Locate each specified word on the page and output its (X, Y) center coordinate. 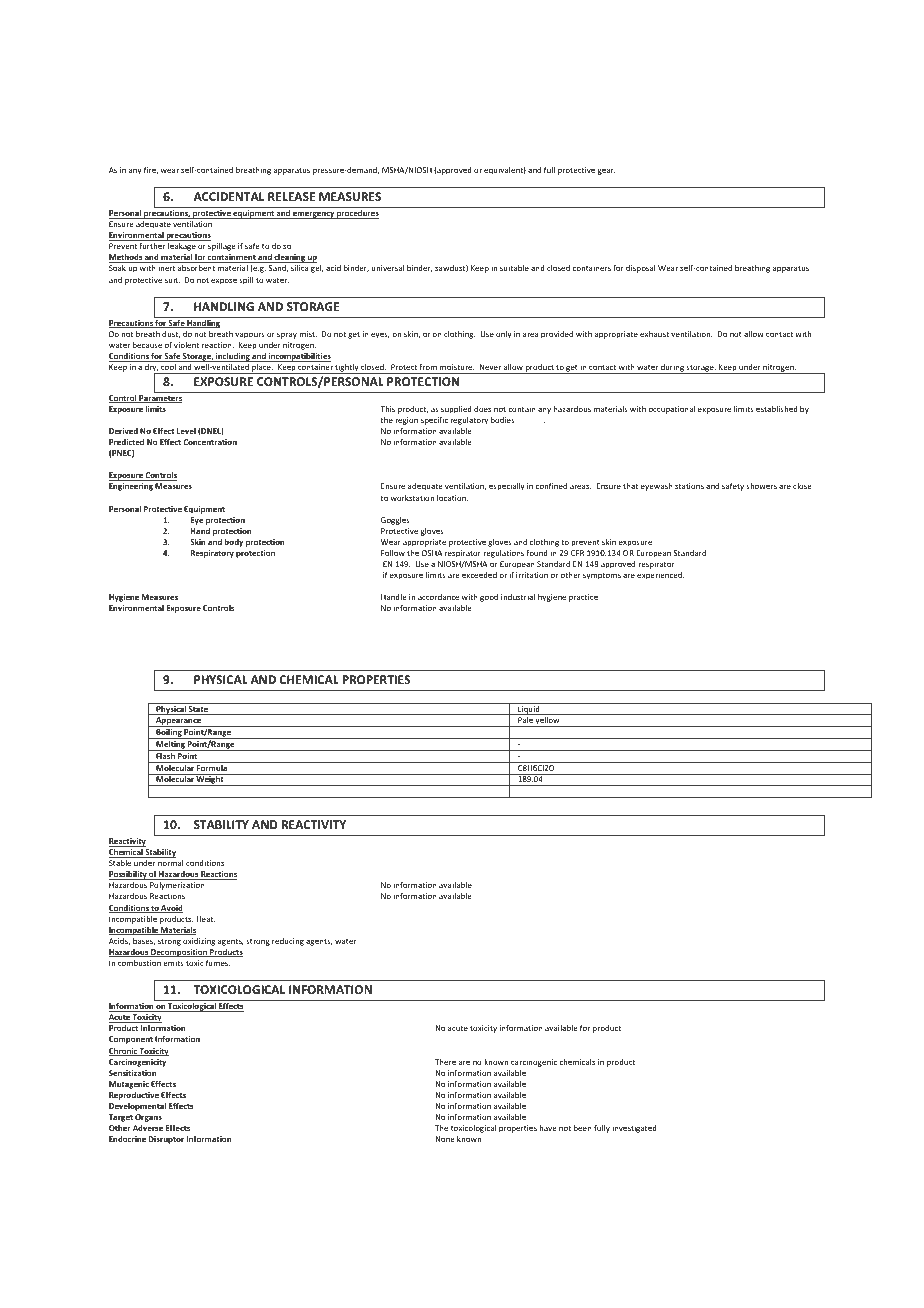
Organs (148, 1118)
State (198, 710)
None (445, 1139)
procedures (357, 214)
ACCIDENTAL (228, 196)
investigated (634, 1129)
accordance (438, 597)
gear (606, 171)
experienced (660, 576)
